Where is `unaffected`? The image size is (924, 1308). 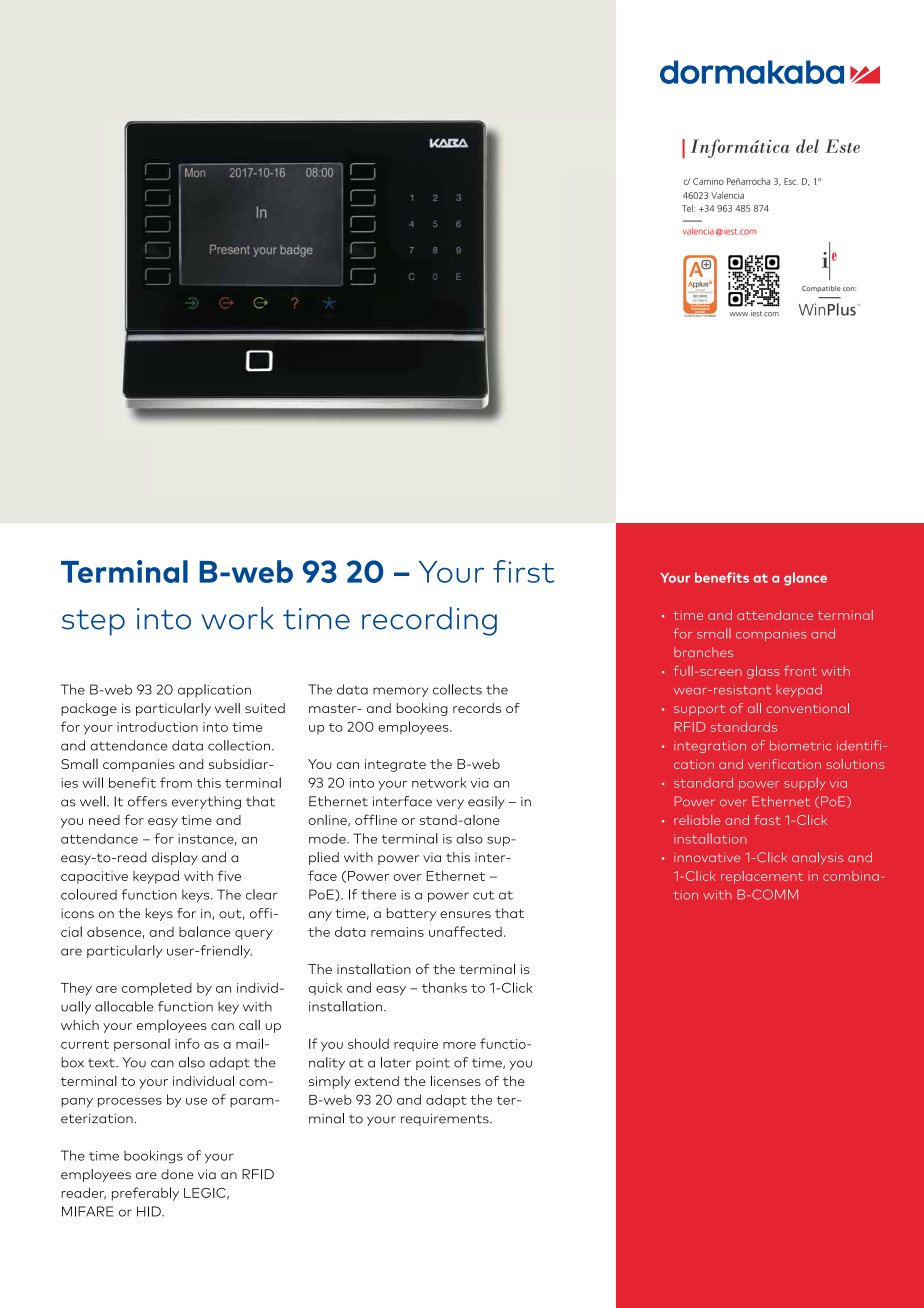 unaffected is located at coordinates (465, 931).
